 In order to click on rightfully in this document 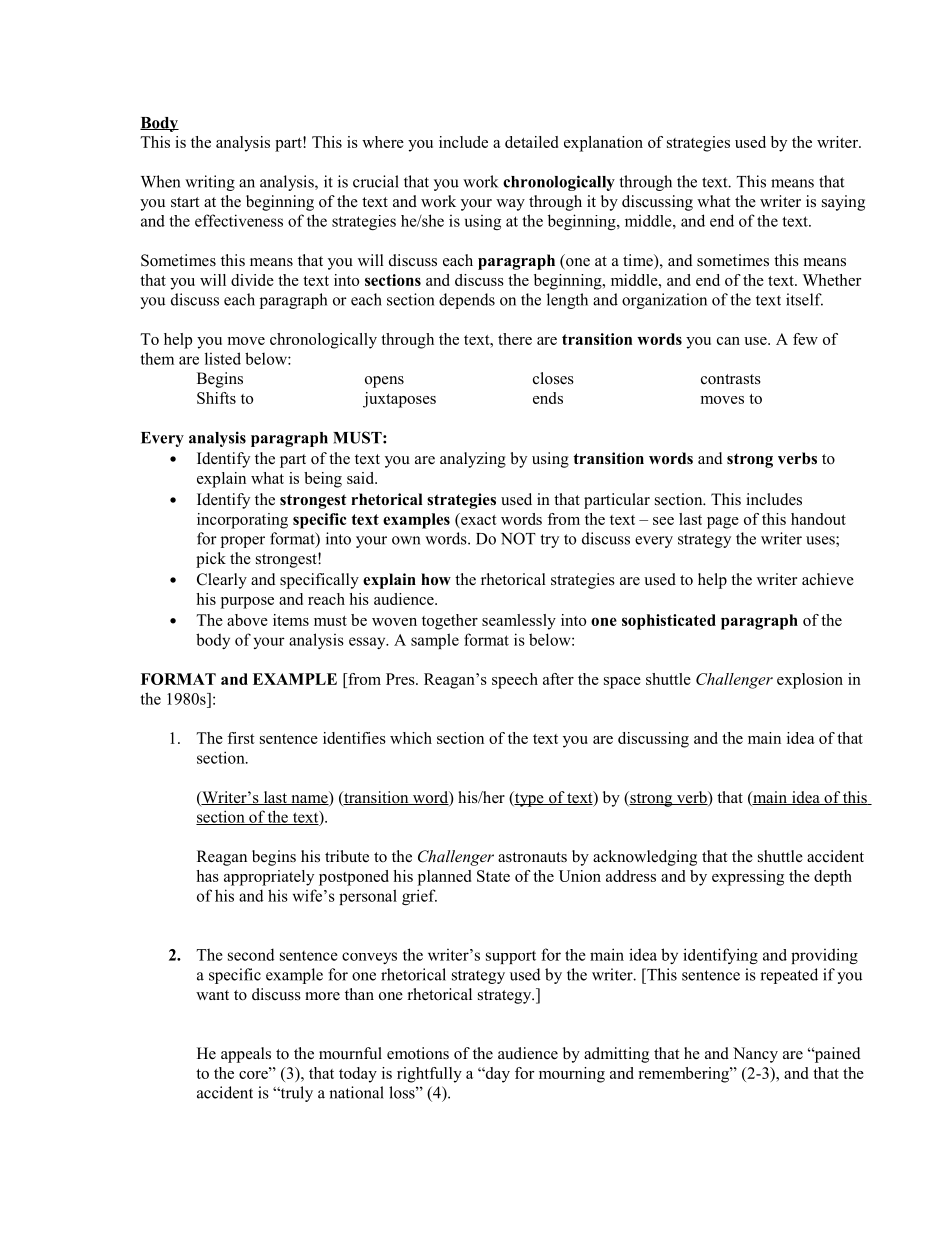, I will do `click(429, 1075)`.
